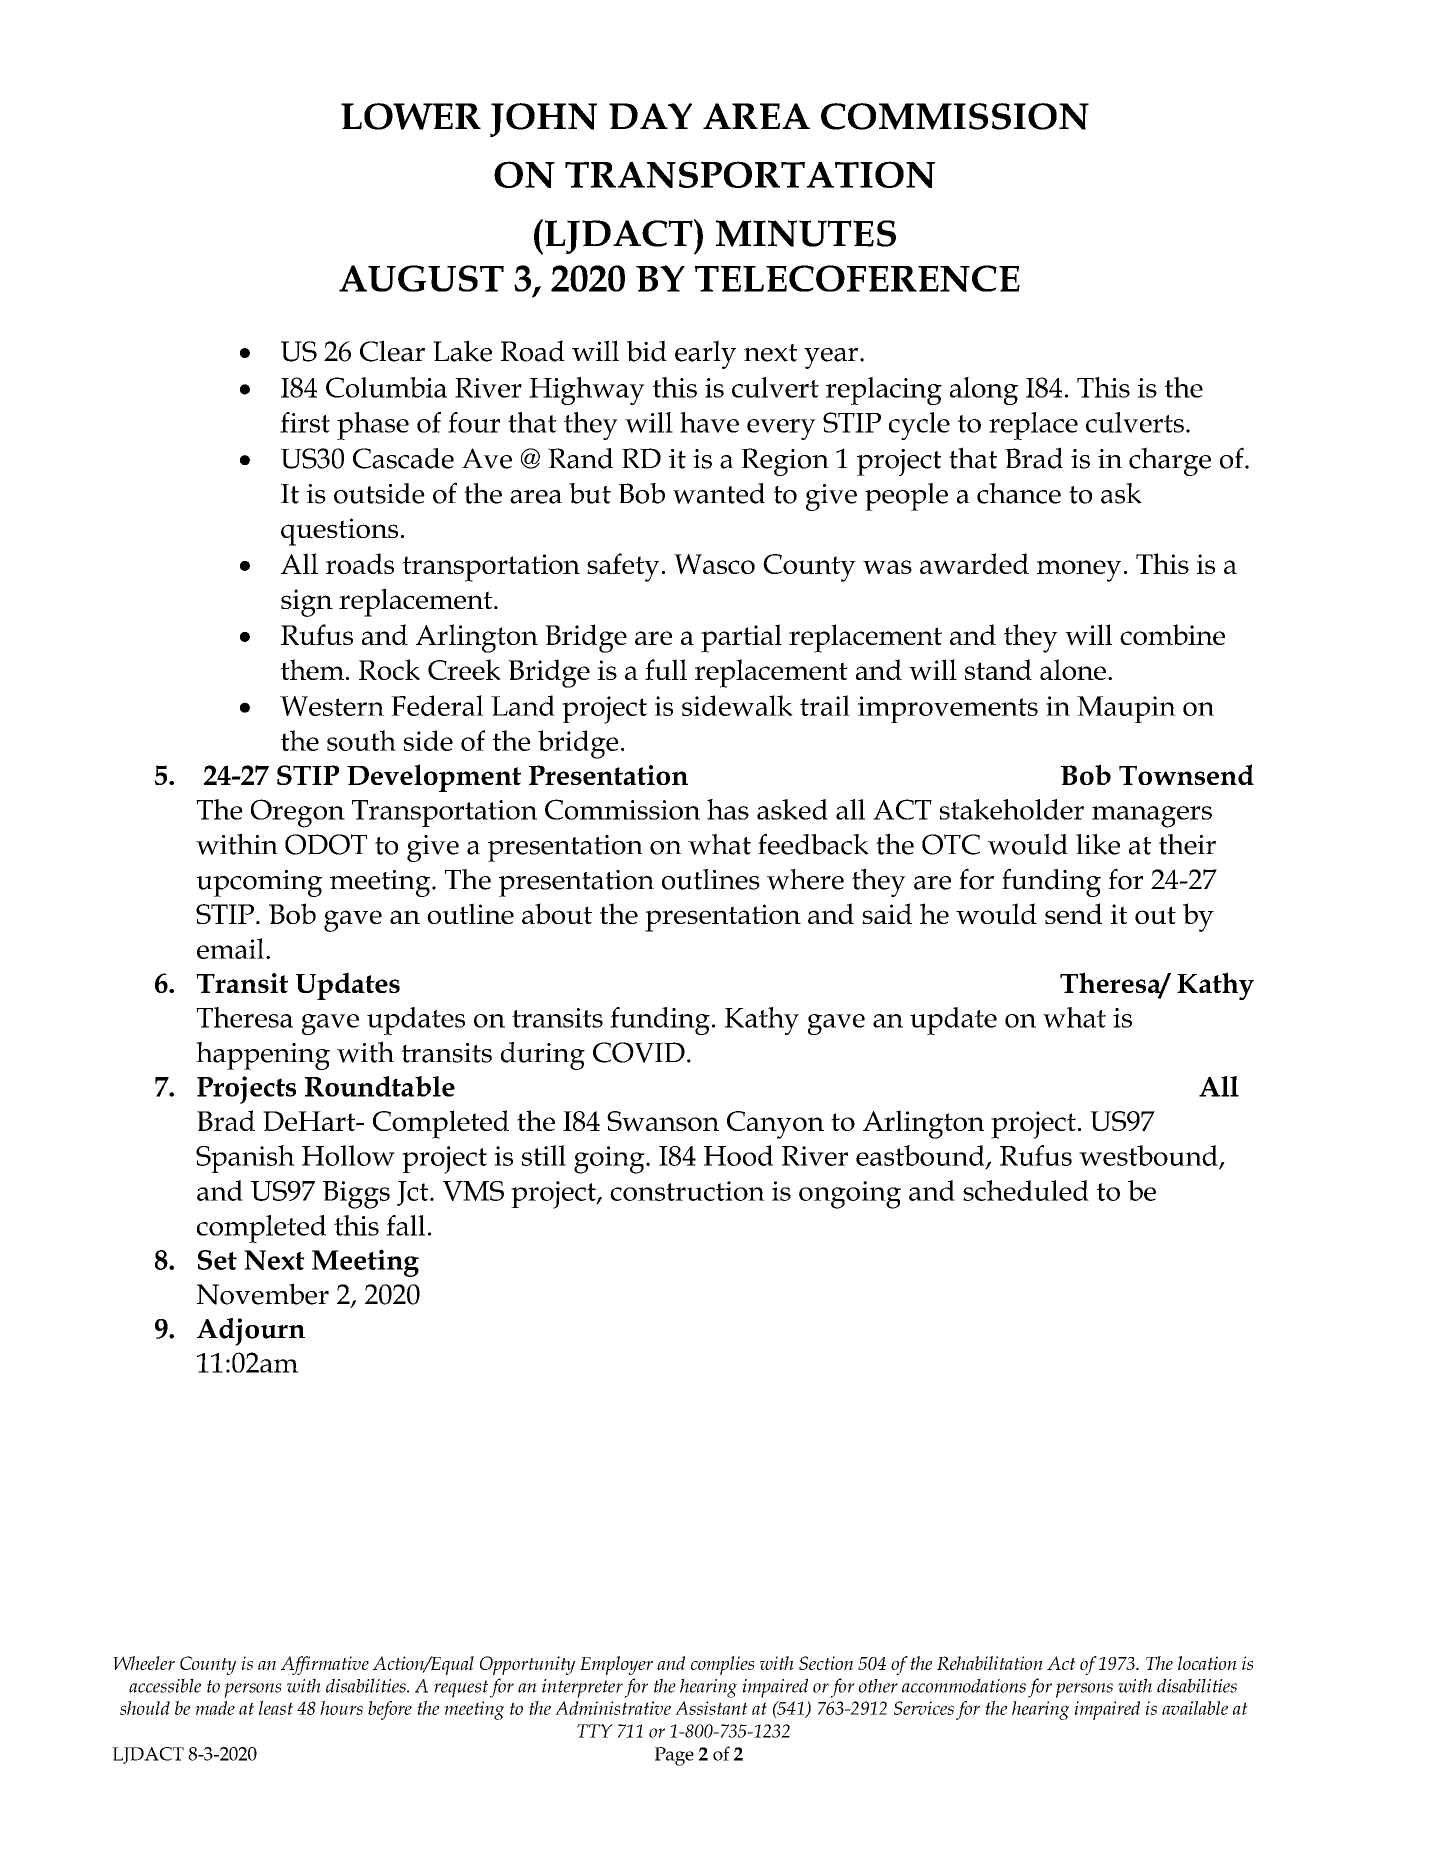 Image resolution: width=1430 pixels, height=1850 pixels. What do you see at coordinates (806, 233) in the page?
I see `MINUTES` at bounding box center [806, 233].
